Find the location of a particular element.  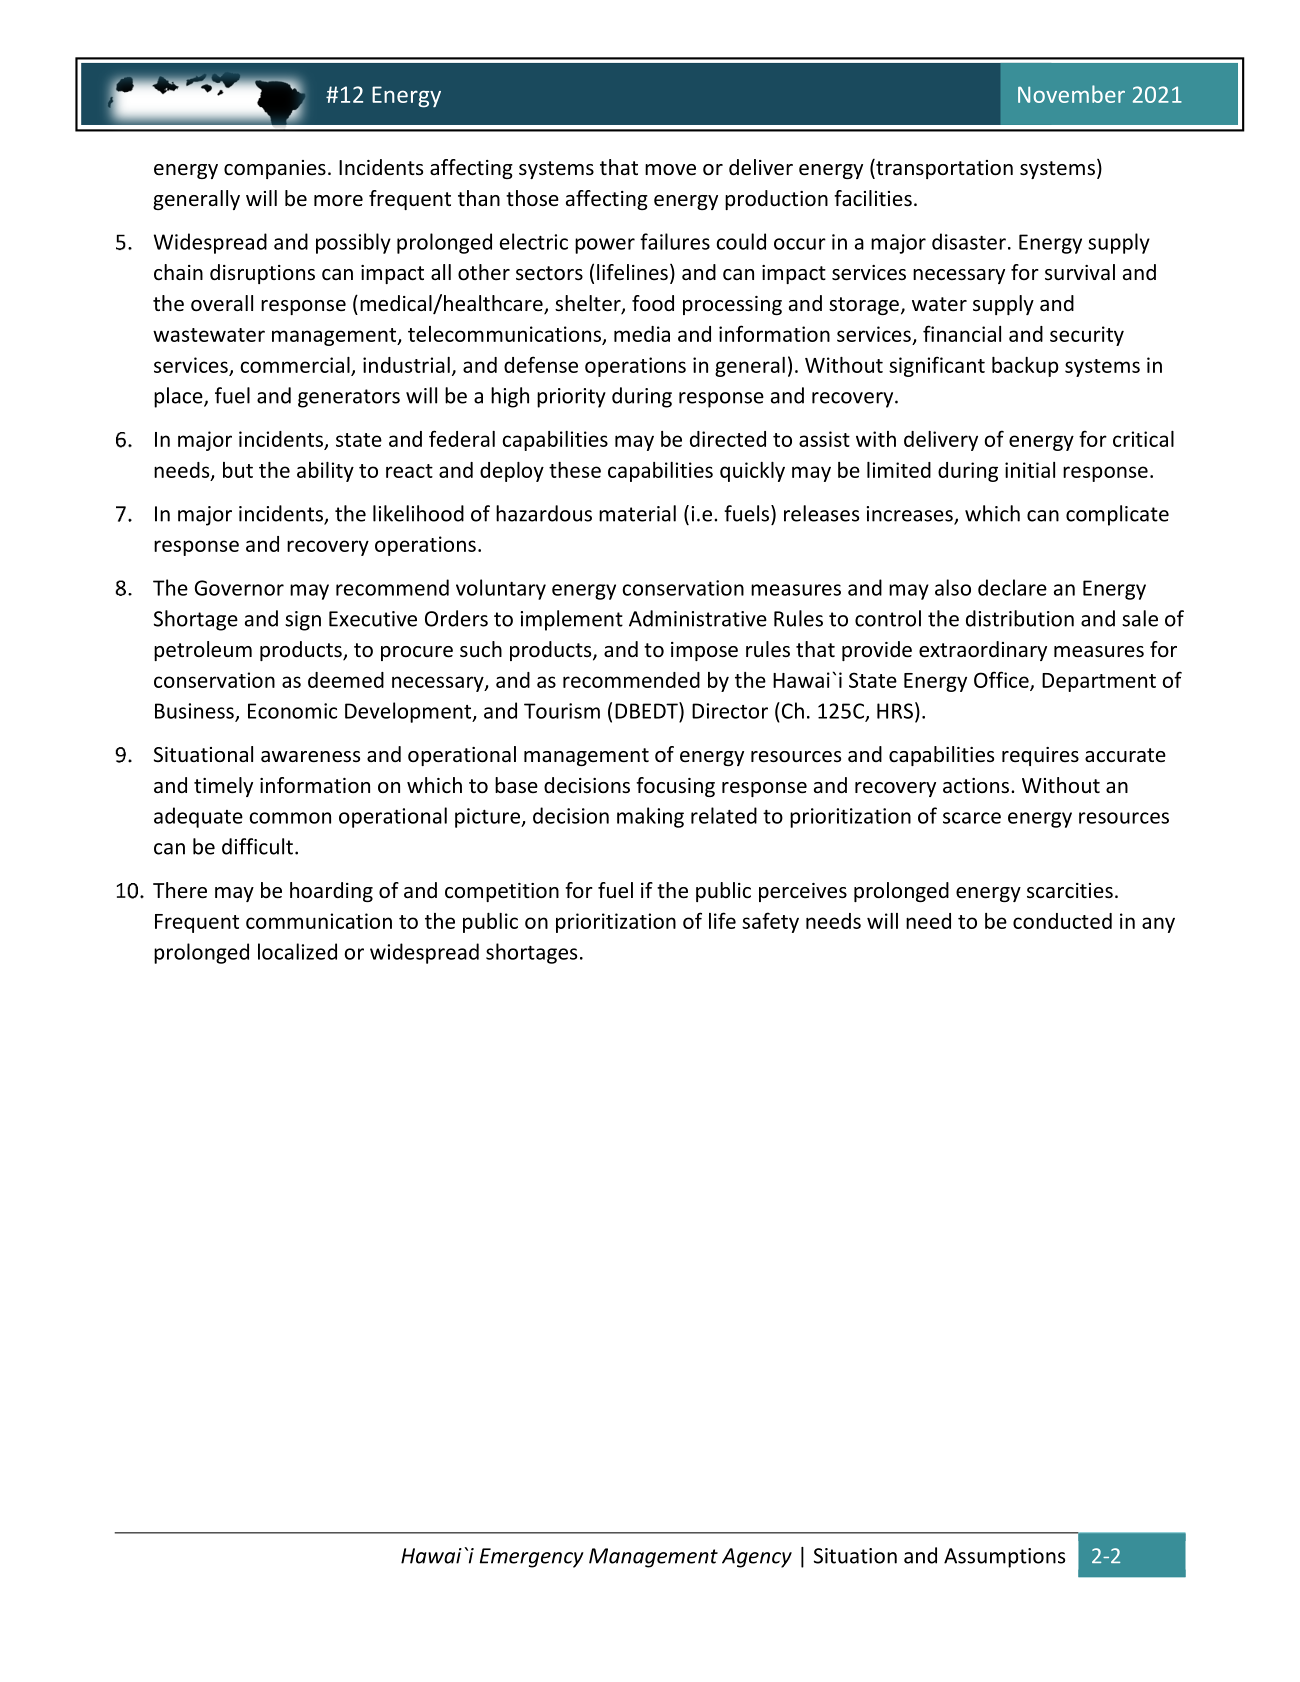

companies is located at coordinates (275, 169).
